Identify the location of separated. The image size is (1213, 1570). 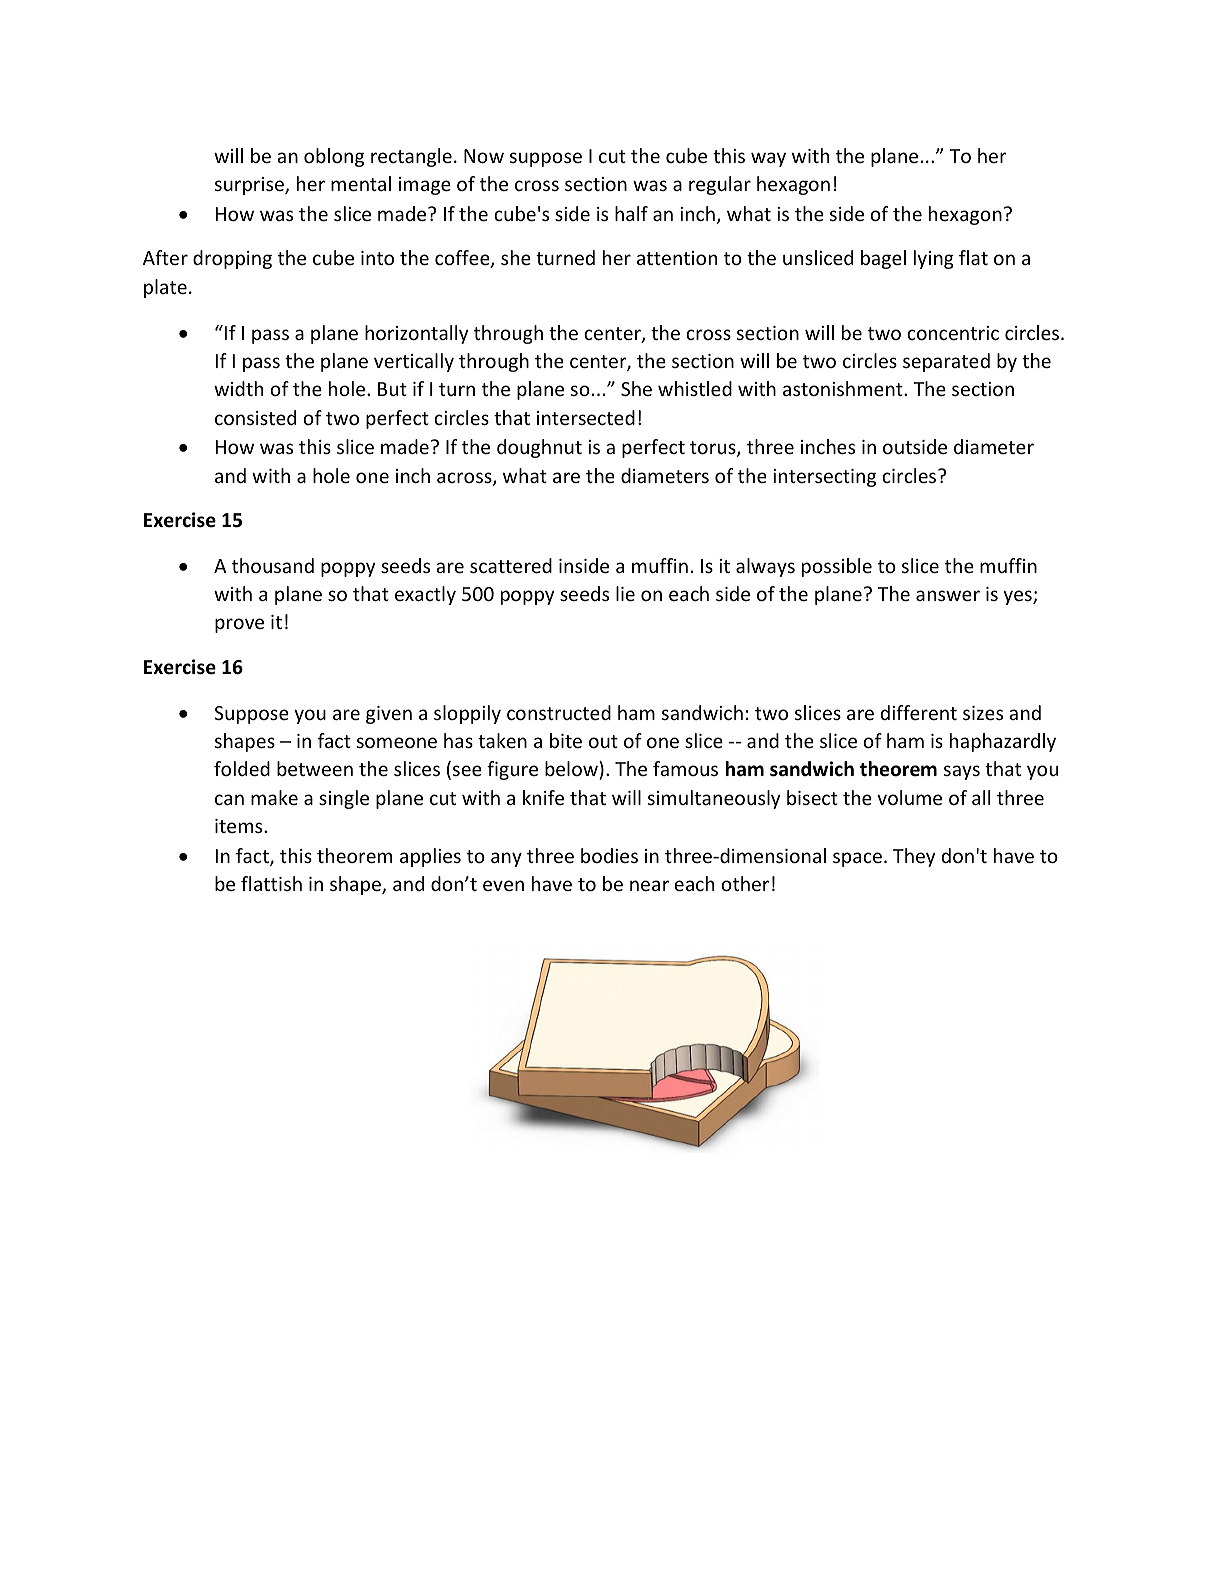
(946, 362).
